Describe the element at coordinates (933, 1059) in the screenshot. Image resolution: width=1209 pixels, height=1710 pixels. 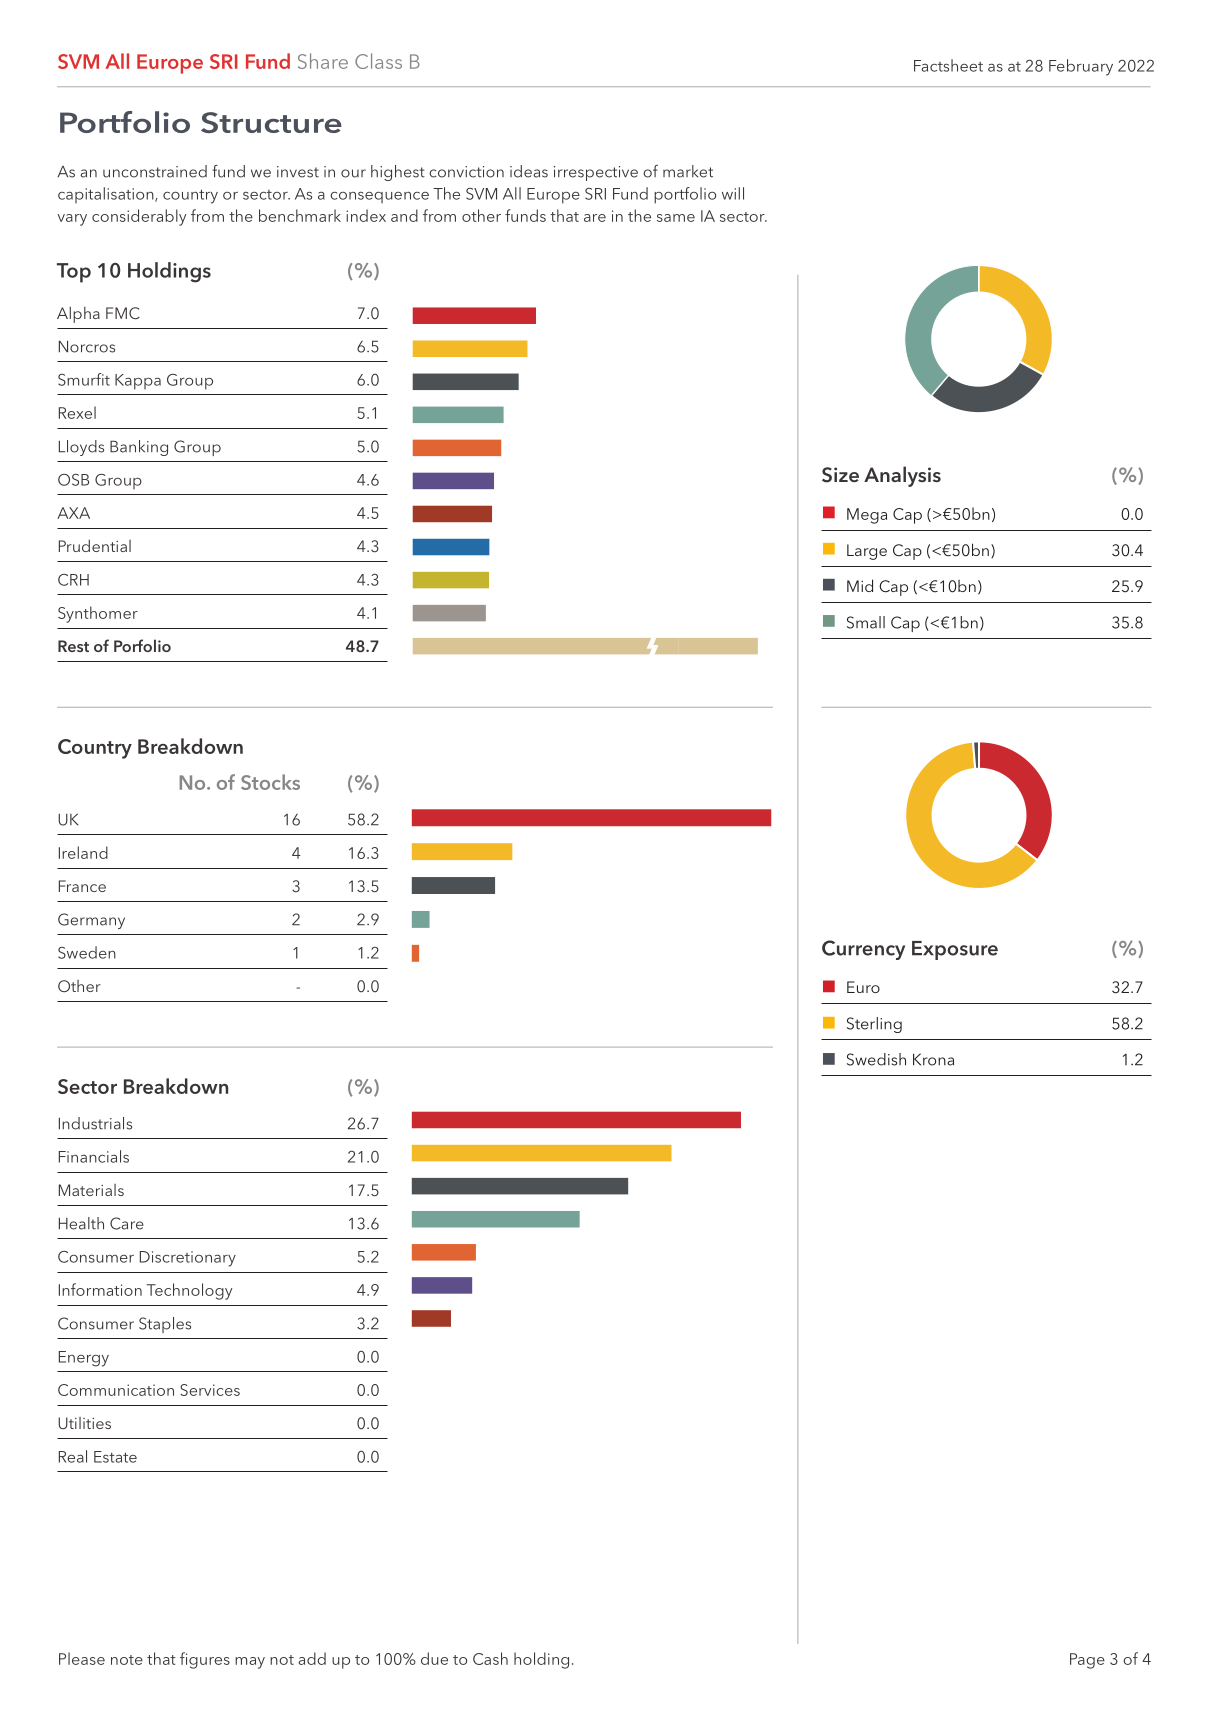
I see `Krona` at that location.
